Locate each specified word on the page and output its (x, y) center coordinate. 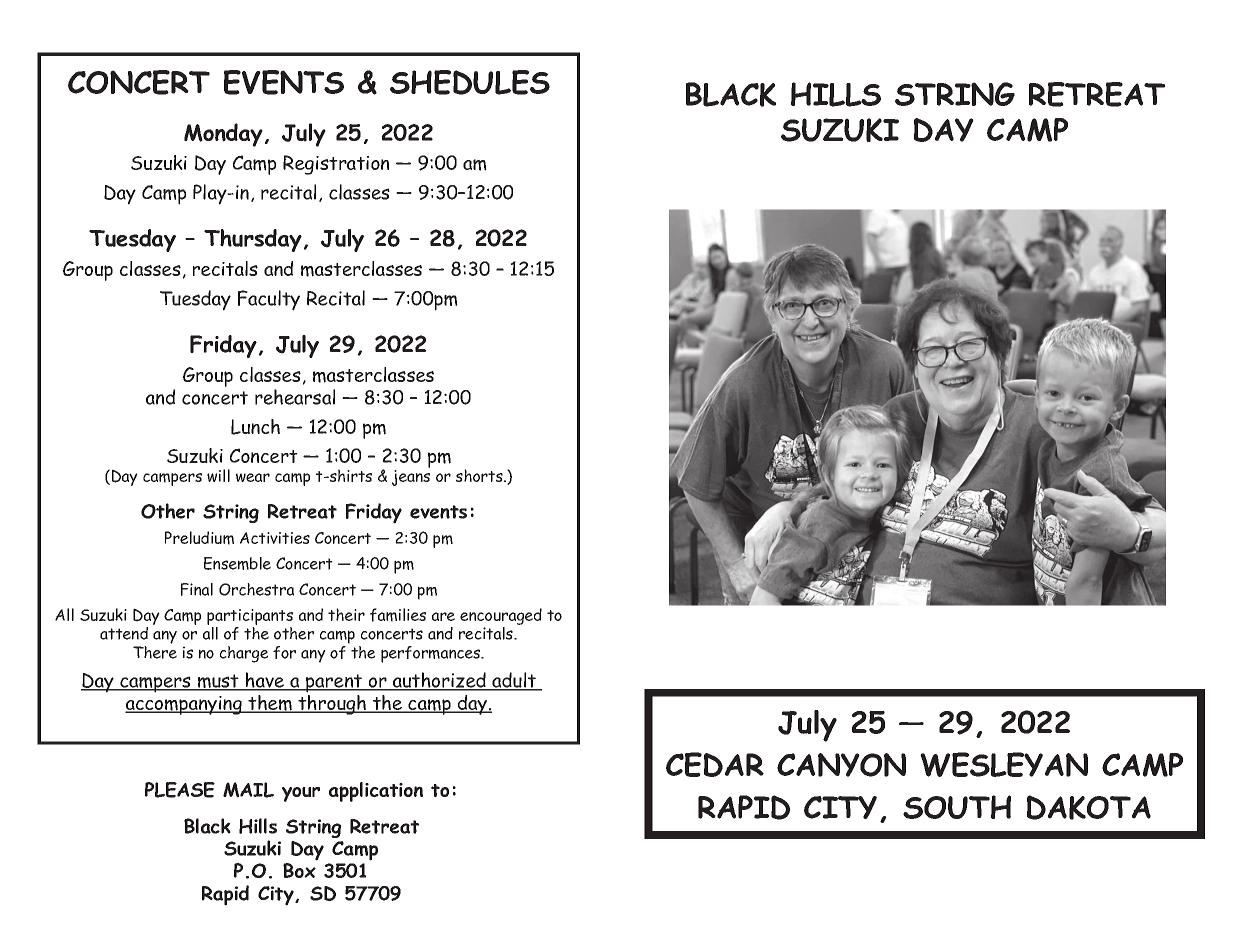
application (376, 792)
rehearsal (295, 397)
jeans (411, 478)
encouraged (501, 616)
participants (250, 618)
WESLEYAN (1004, 764)
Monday (223, 135)
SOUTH (957, 807)
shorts (480, 475)
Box (299, 870)
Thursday (253, 240)
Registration (336, 165)
